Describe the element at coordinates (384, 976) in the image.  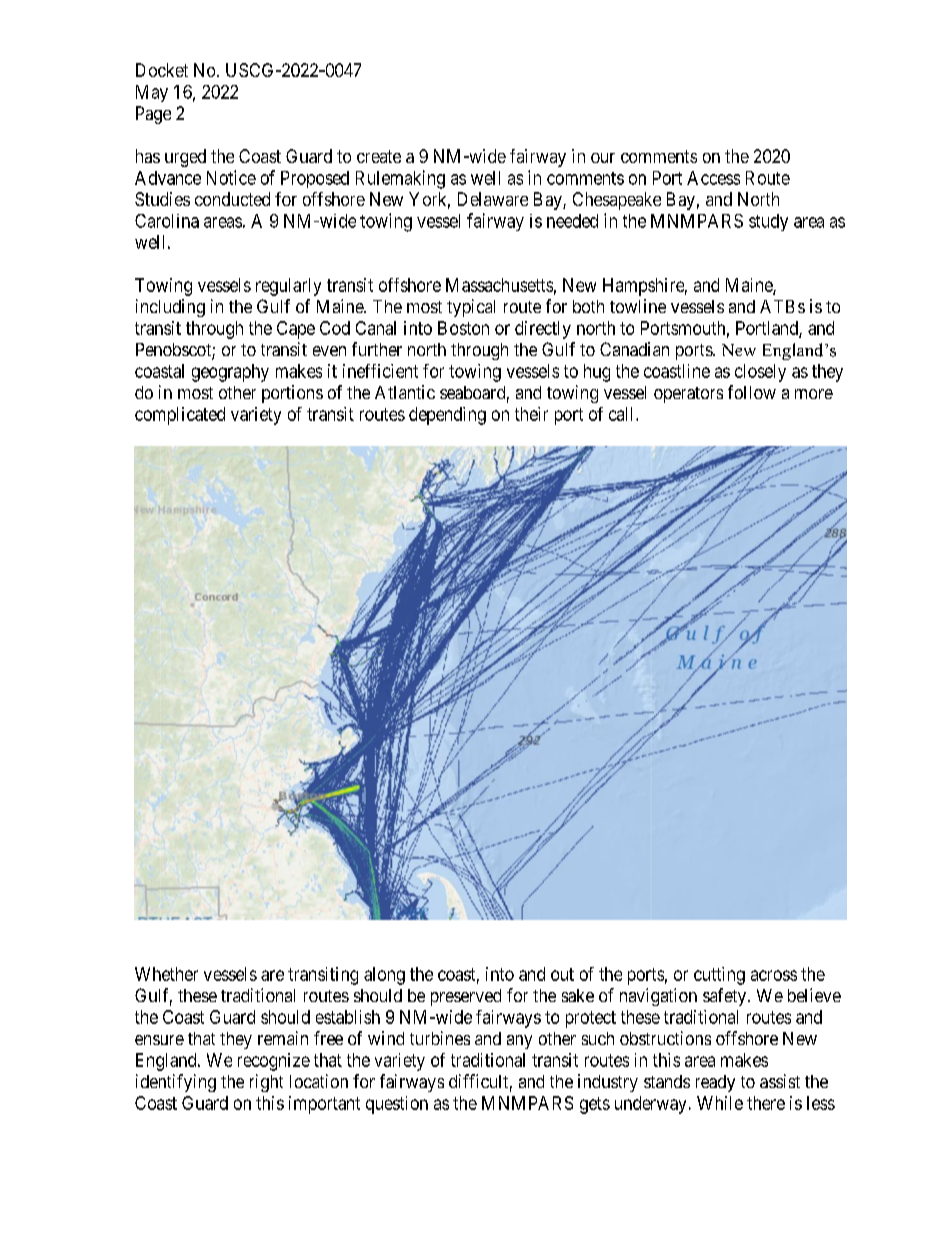
I see `along` at that location.
